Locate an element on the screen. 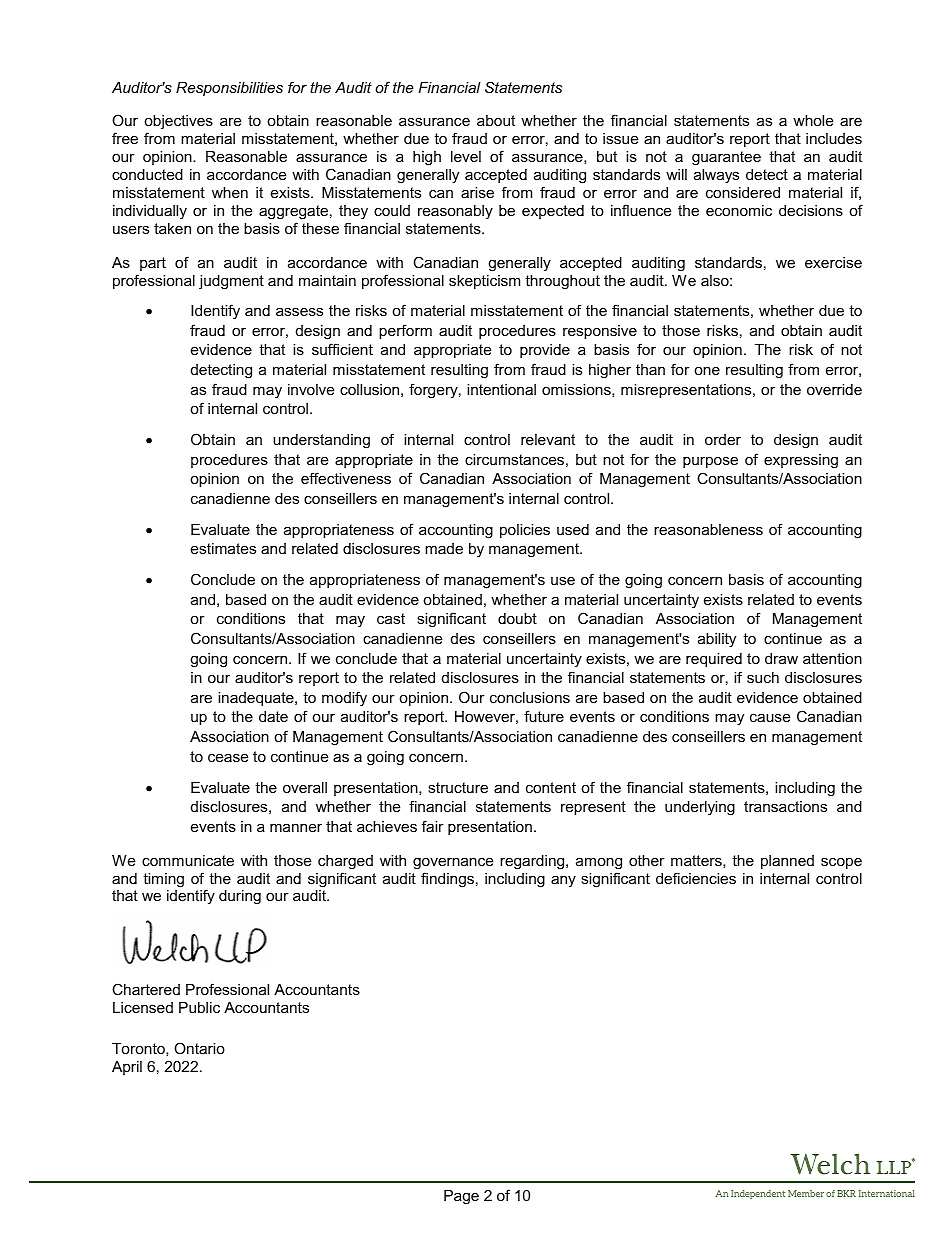 The width and height of the screenshot is (952, 1233). relevant is located at coordinates (548, 439).
